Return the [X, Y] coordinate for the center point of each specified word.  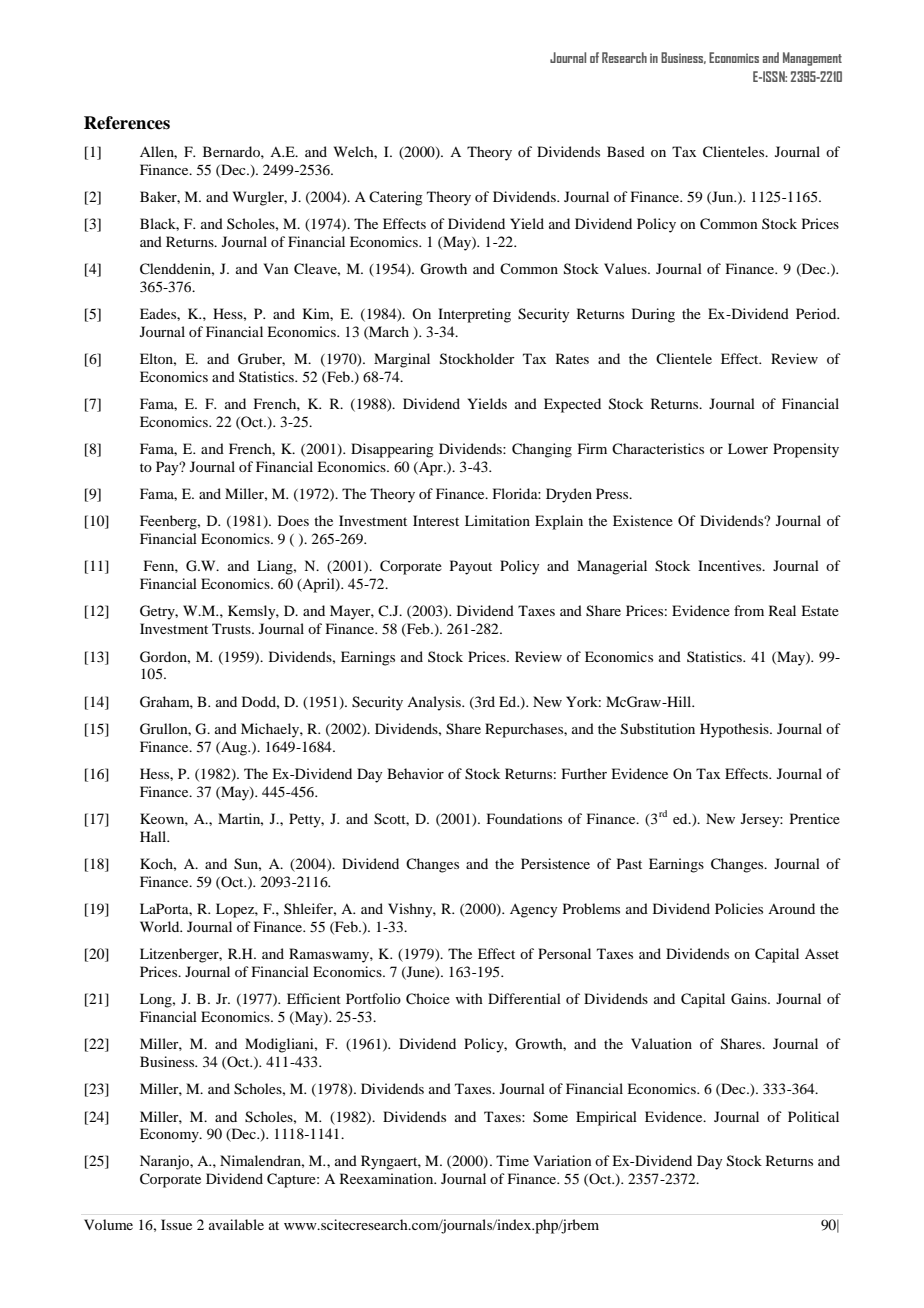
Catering [396, 198]
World [161, 926]
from [749, 610]
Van [276, 268]
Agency [533, 911]
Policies [739, 908]
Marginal [402, 360]
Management [812, 59]
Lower [748, 448]
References [127, 123]
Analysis [435, 703]
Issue [176, 1224]
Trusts [232, 628]
